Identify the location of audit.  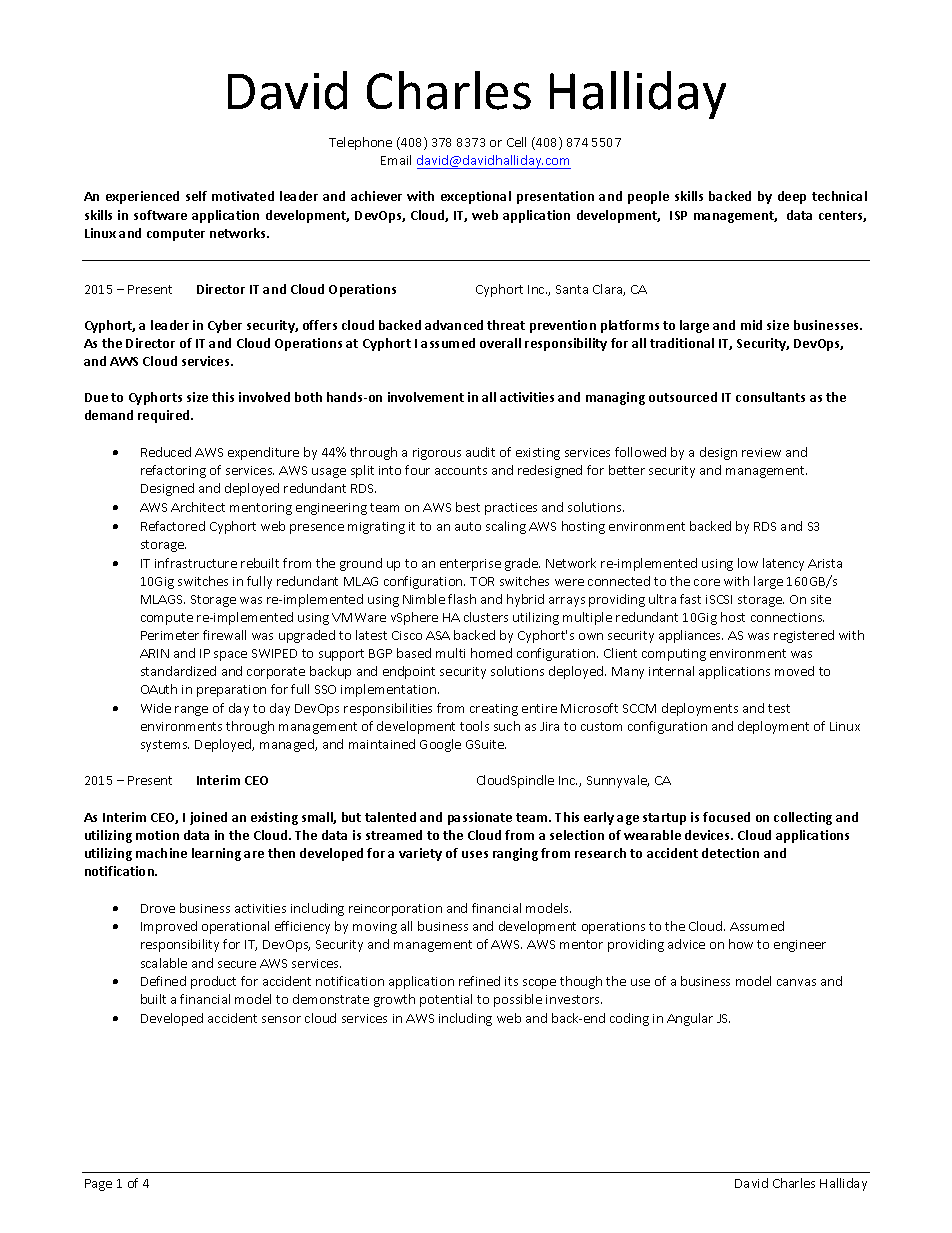
(480, 452).
